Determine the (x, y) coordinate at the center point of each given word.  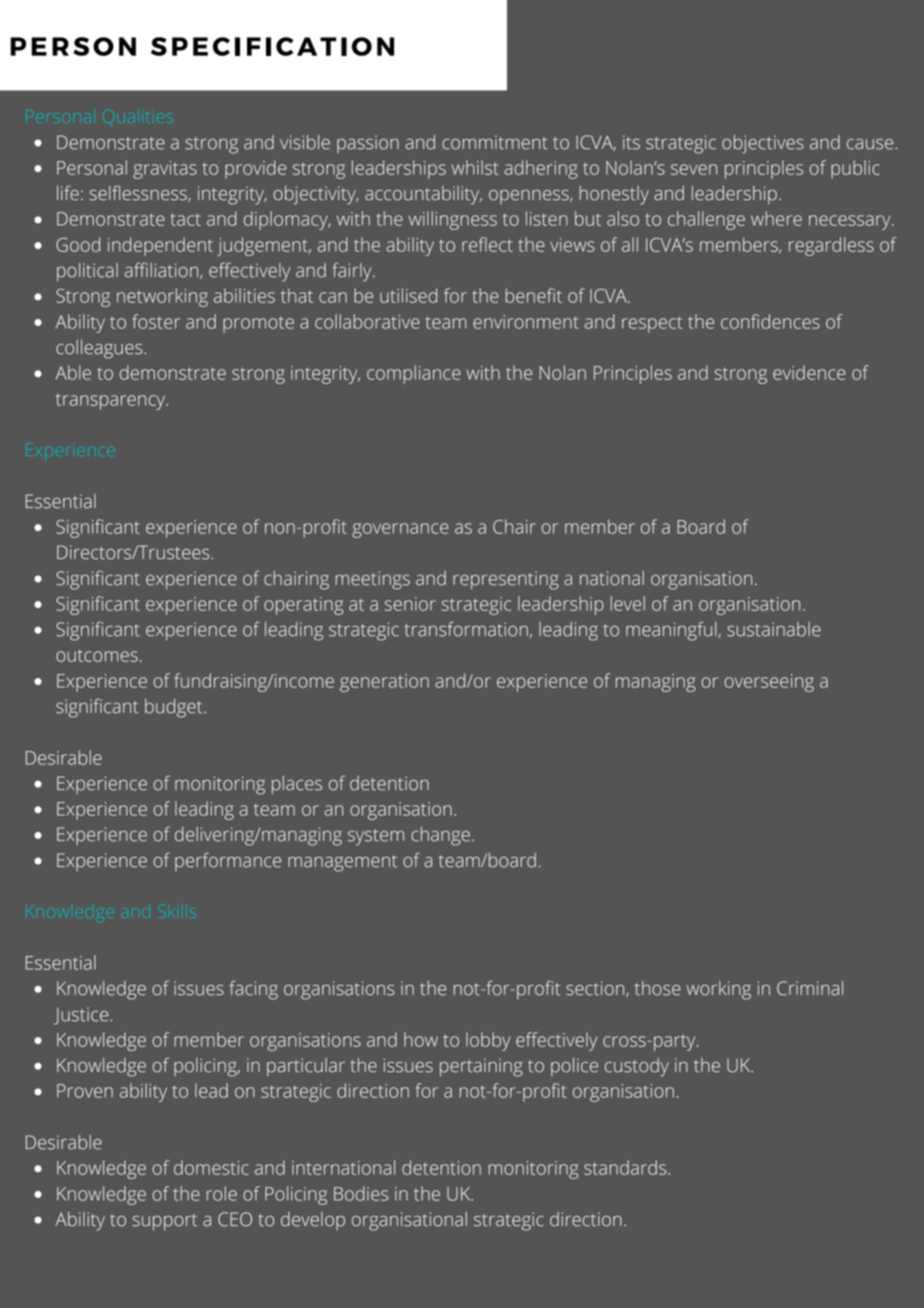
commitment (495, 142)
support (164, 1222)
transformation (466, 629)
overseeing (769, 683)
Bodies (361, 1193)
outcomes (97, 655)
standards (626, 1167)
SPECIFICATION (272, 46)
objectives (763, 144)
